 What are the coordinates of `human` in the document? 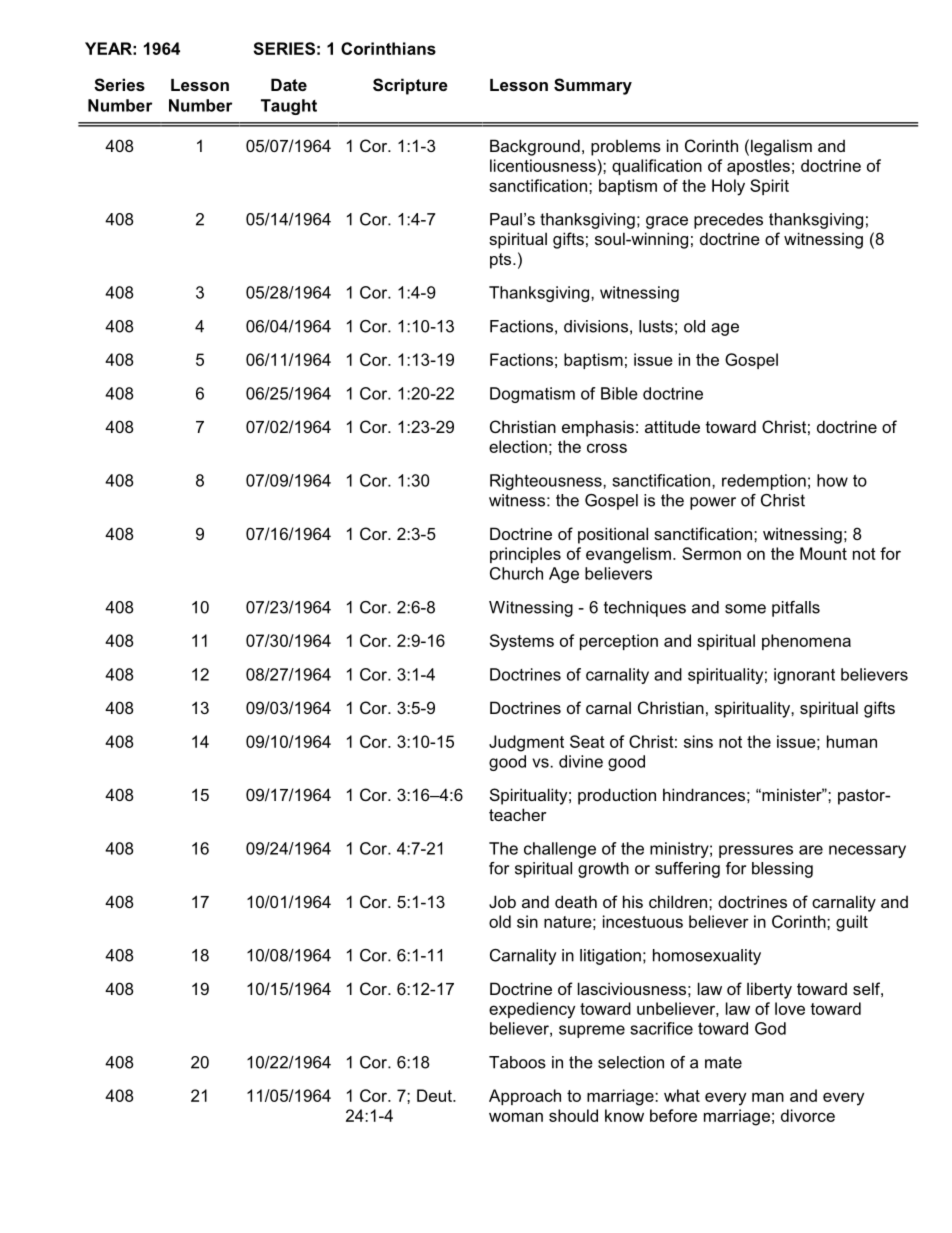 It's located at (852, 741).
